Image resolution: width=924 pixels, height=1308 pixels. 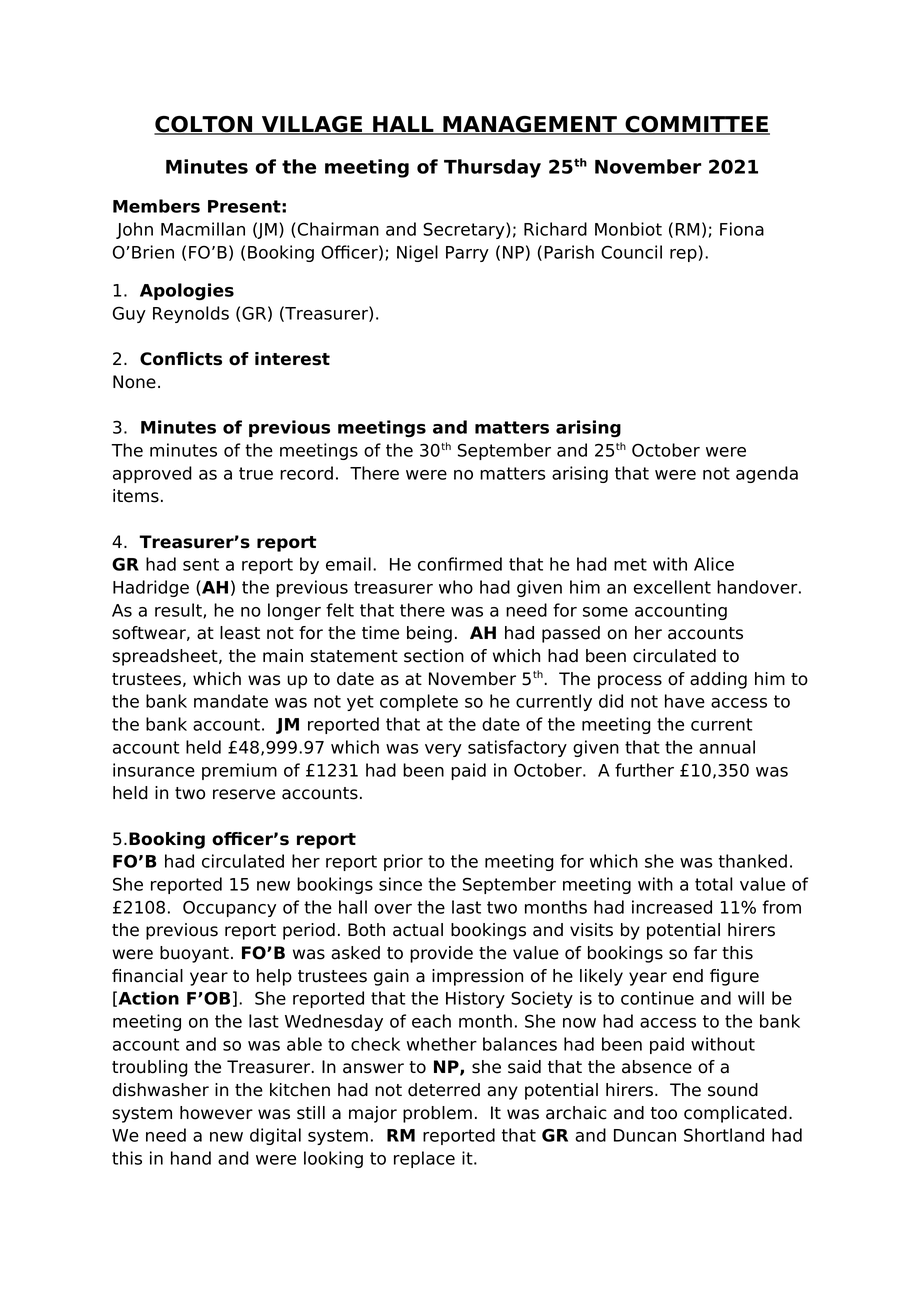 I want to click on adding, so click(x=718, y=680).
